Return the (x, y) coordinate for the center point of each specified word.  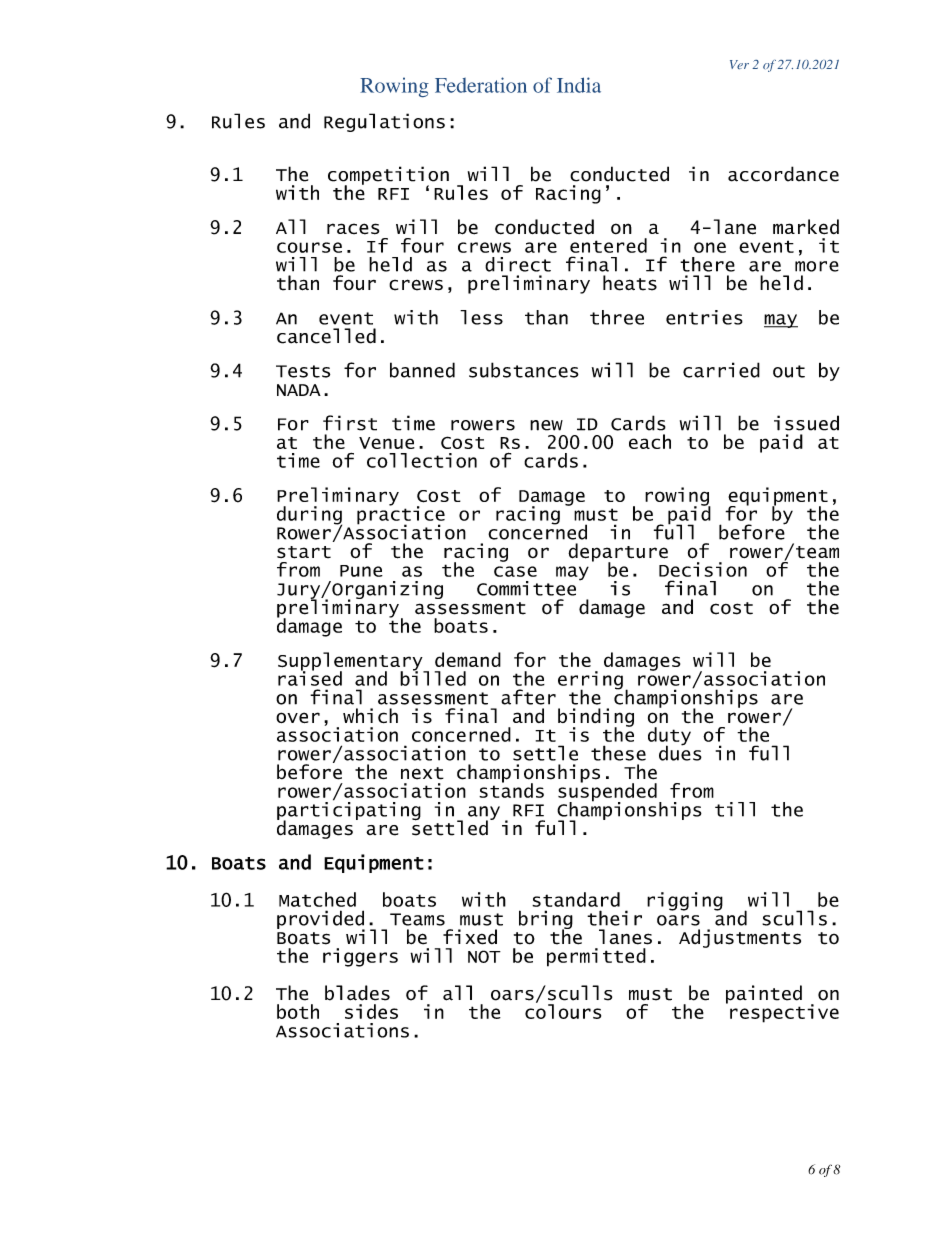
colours (563, 1010)
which (370, 715)
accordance (783, 174)
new (546, 425)
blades (357, 993)
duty (669, 737)
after (528, 697)
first (350, 423)
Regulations (384, 122)
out (789, 371)
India (579, 85)
